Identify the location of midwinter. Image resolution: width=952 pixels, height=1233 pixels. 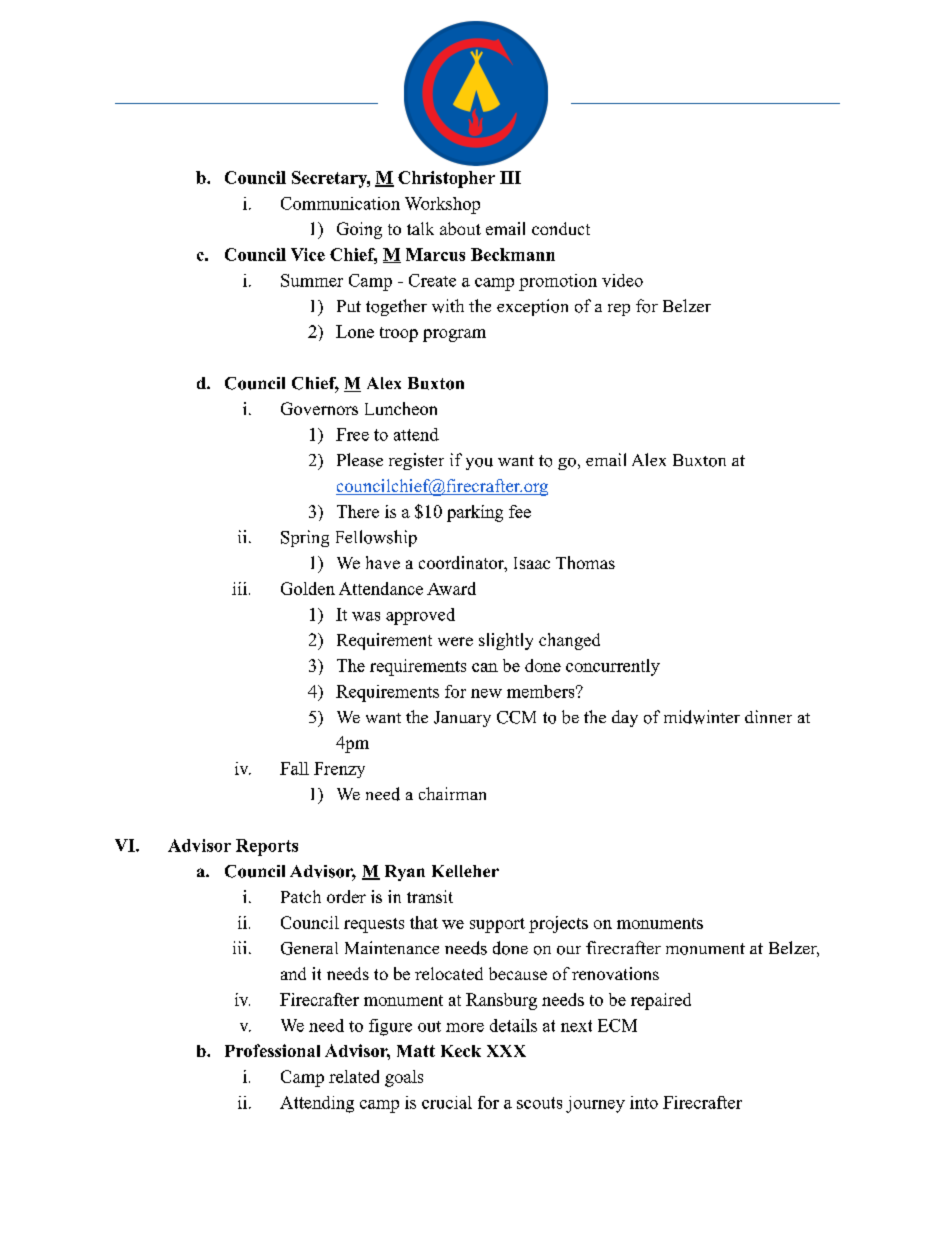
(702, 717).
